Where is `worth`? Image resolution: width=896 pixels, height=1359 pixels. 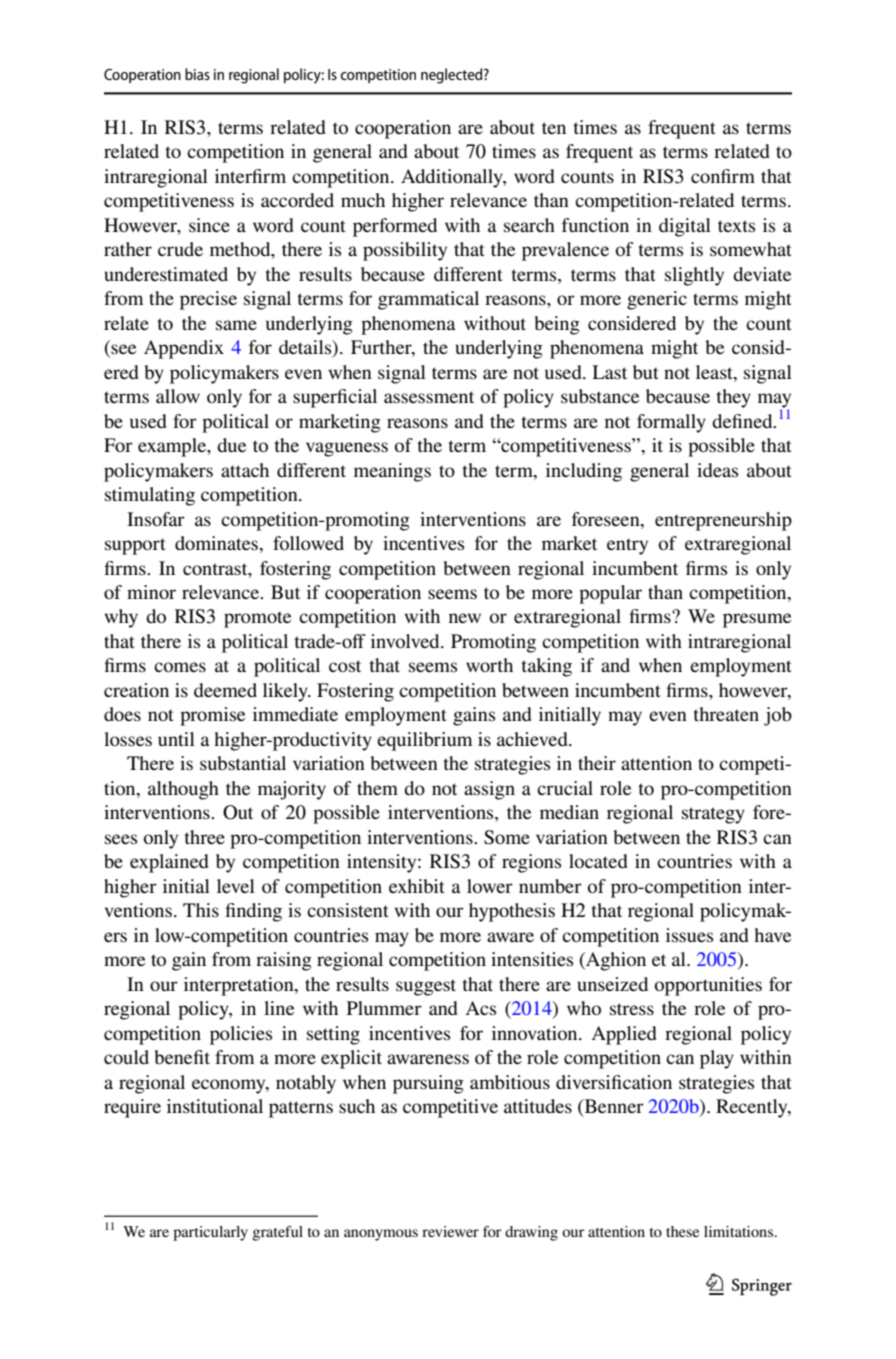
worth is located at coordinates (489, 665).
